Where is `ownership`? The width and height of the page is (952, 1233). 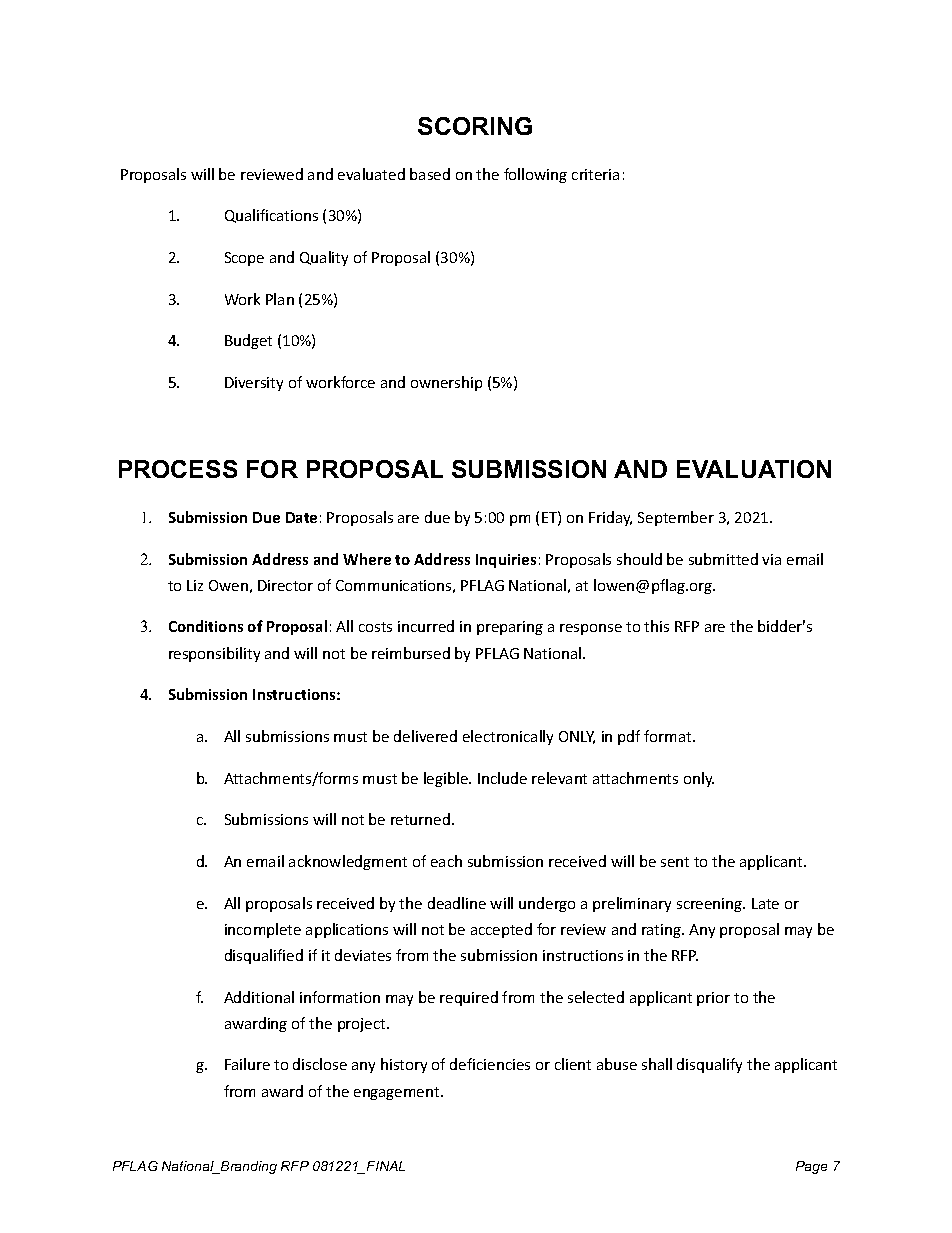 ownership is located at coordinates (446, 383).
